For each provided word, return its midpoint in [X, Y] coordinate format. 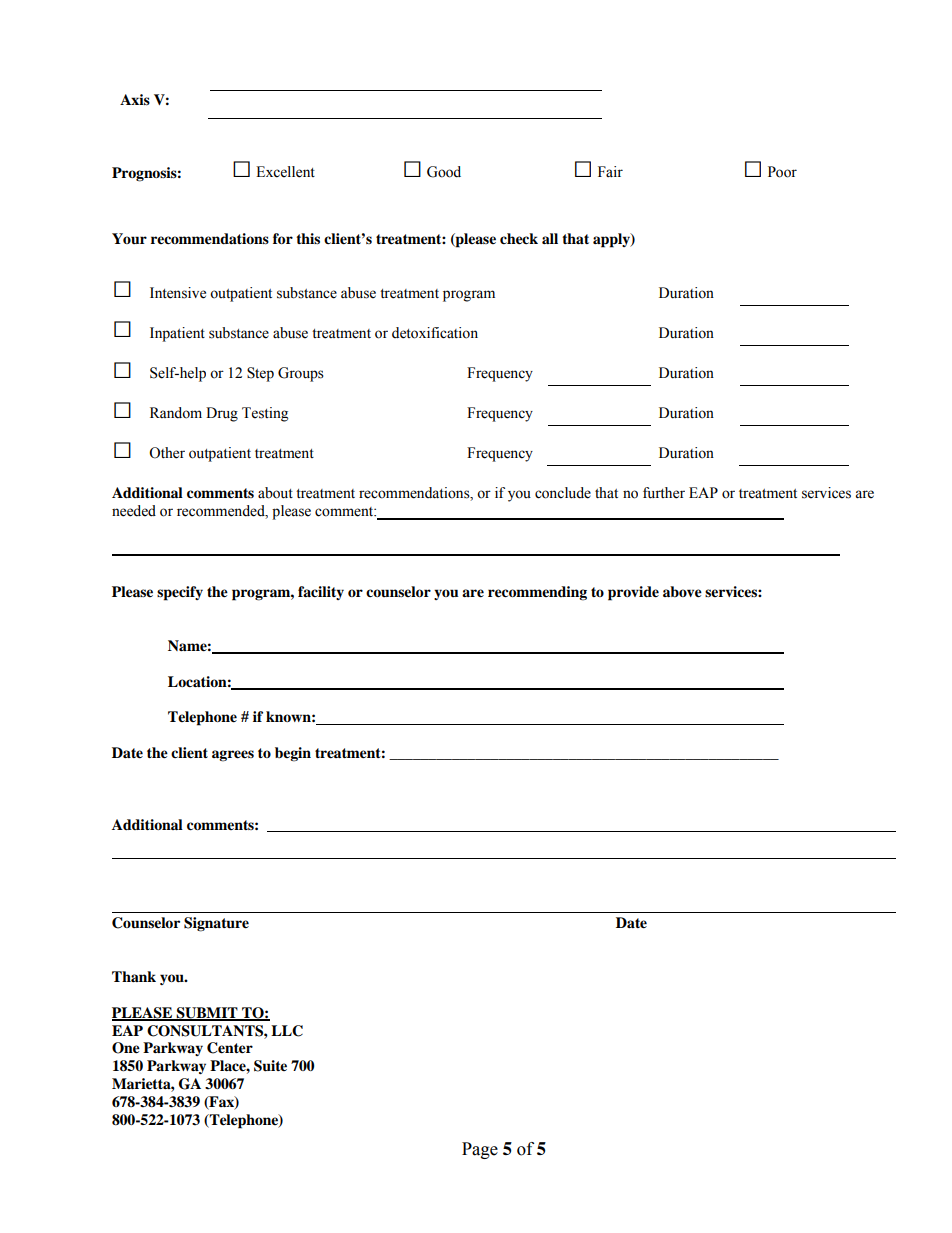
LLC [287, 1031]
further [664, 493]
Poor [782, 172]
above [682, 592]
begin [293, 754]
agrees [233, 756]
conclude [563, 493]
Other [167, 453]
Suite [270, 1066]
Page [480, 1150]
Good [444, 172]
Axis [135, 99]
